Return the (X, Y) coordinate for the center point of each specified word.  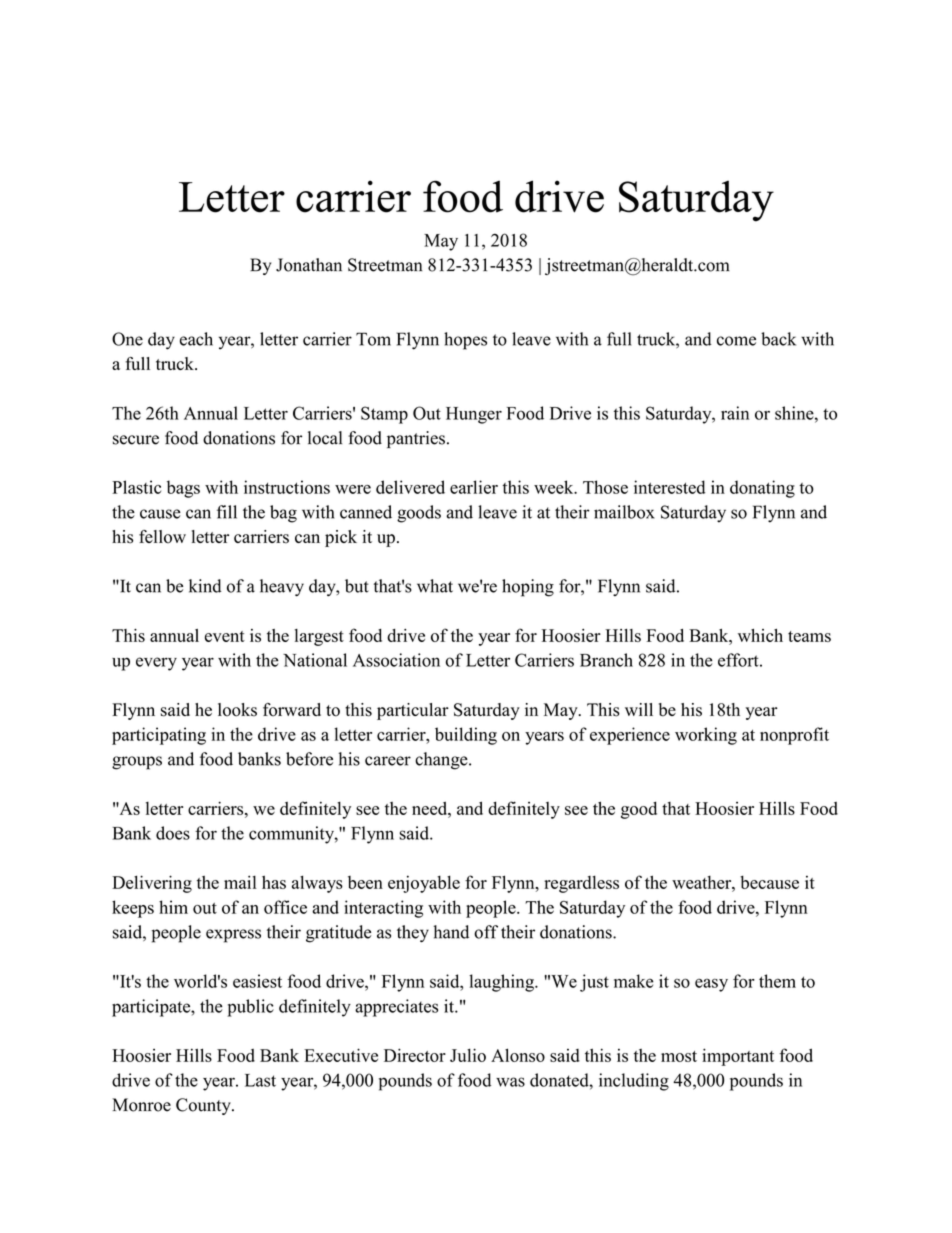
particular (413, 711)
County (204, 1106)
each (196, 339)
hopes (465, 341)
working (706, 736)
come (736, 341)
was (510, 1082)
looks (237, 710)
